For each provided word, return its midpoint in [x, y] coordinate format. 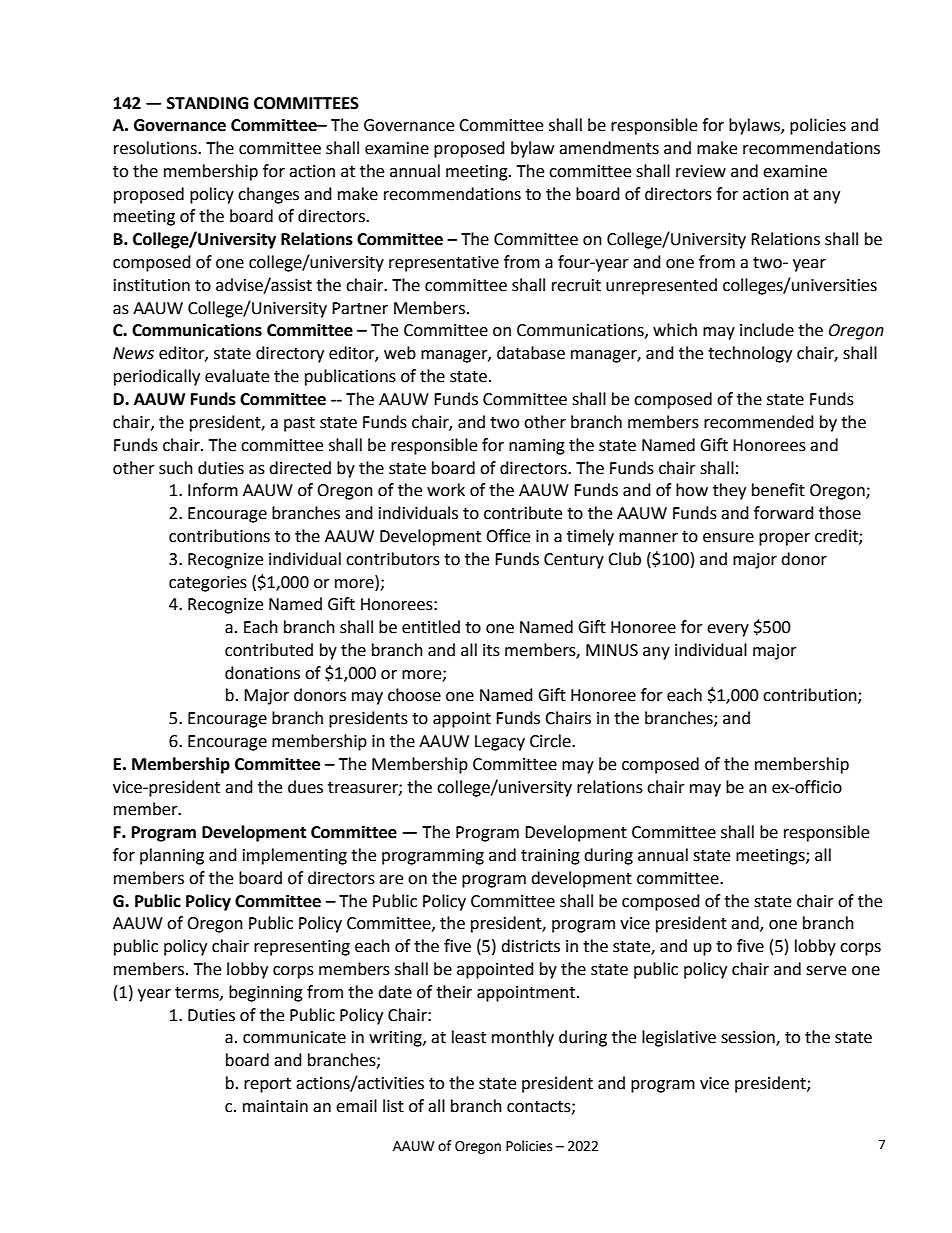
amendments [609, 148]
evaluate [237, 376]
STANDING [207, 103]
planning [172, 856]
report [267, 1085]
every [728, 630]
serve [826, 971]
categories [208, 584]
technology [750, 354]
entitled [431, 627]
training [550, 857]
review [701, 171]
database [531, 353]
